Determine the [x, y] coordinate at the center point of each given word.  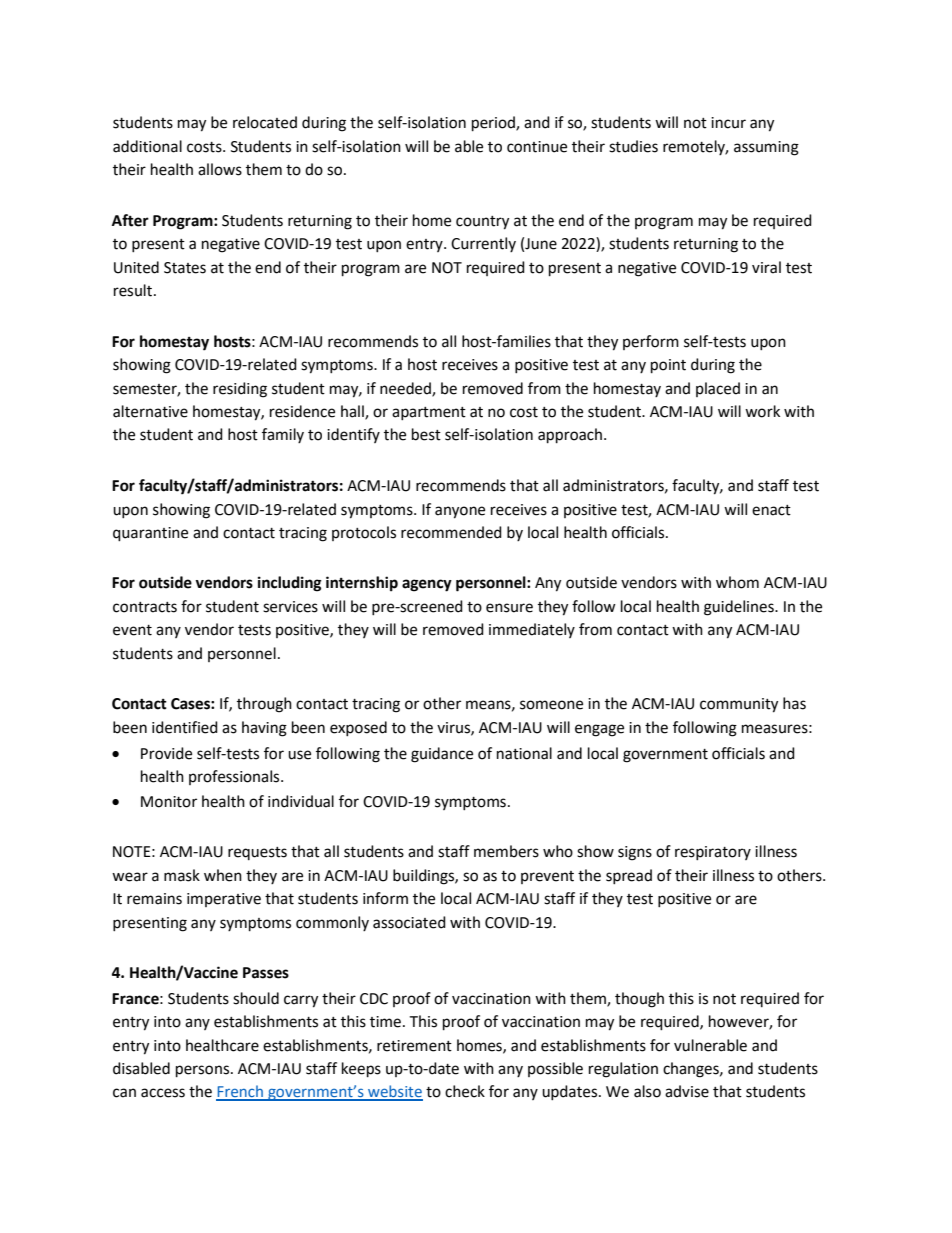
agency [427, 585]
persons [204, 1071]
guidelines [740, 608]
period [494, 124]
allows [220, 169]
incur [728, 123]
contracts [145, 607]
